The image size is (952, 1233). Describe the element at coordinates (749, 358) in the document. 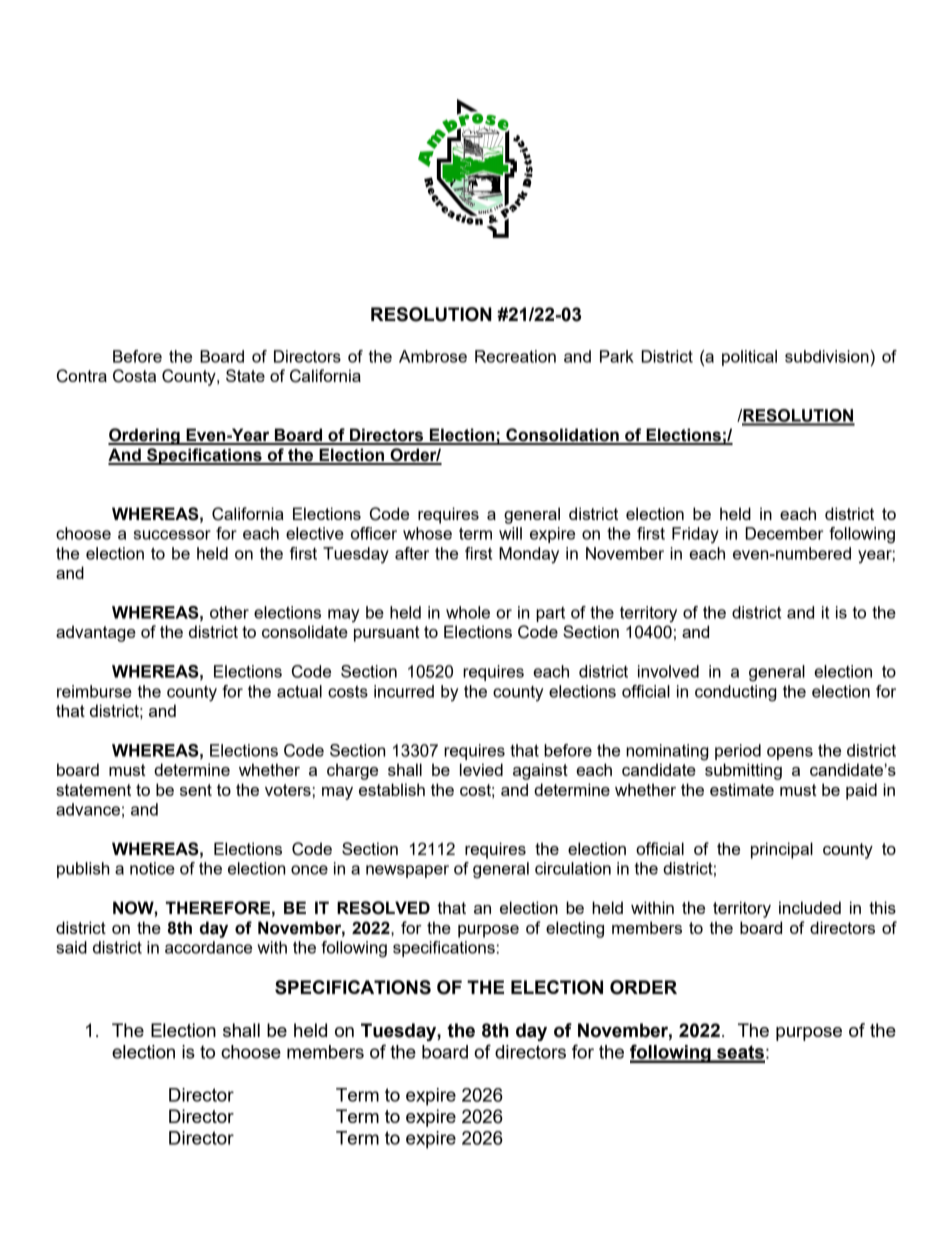

I see `political` at that location.
